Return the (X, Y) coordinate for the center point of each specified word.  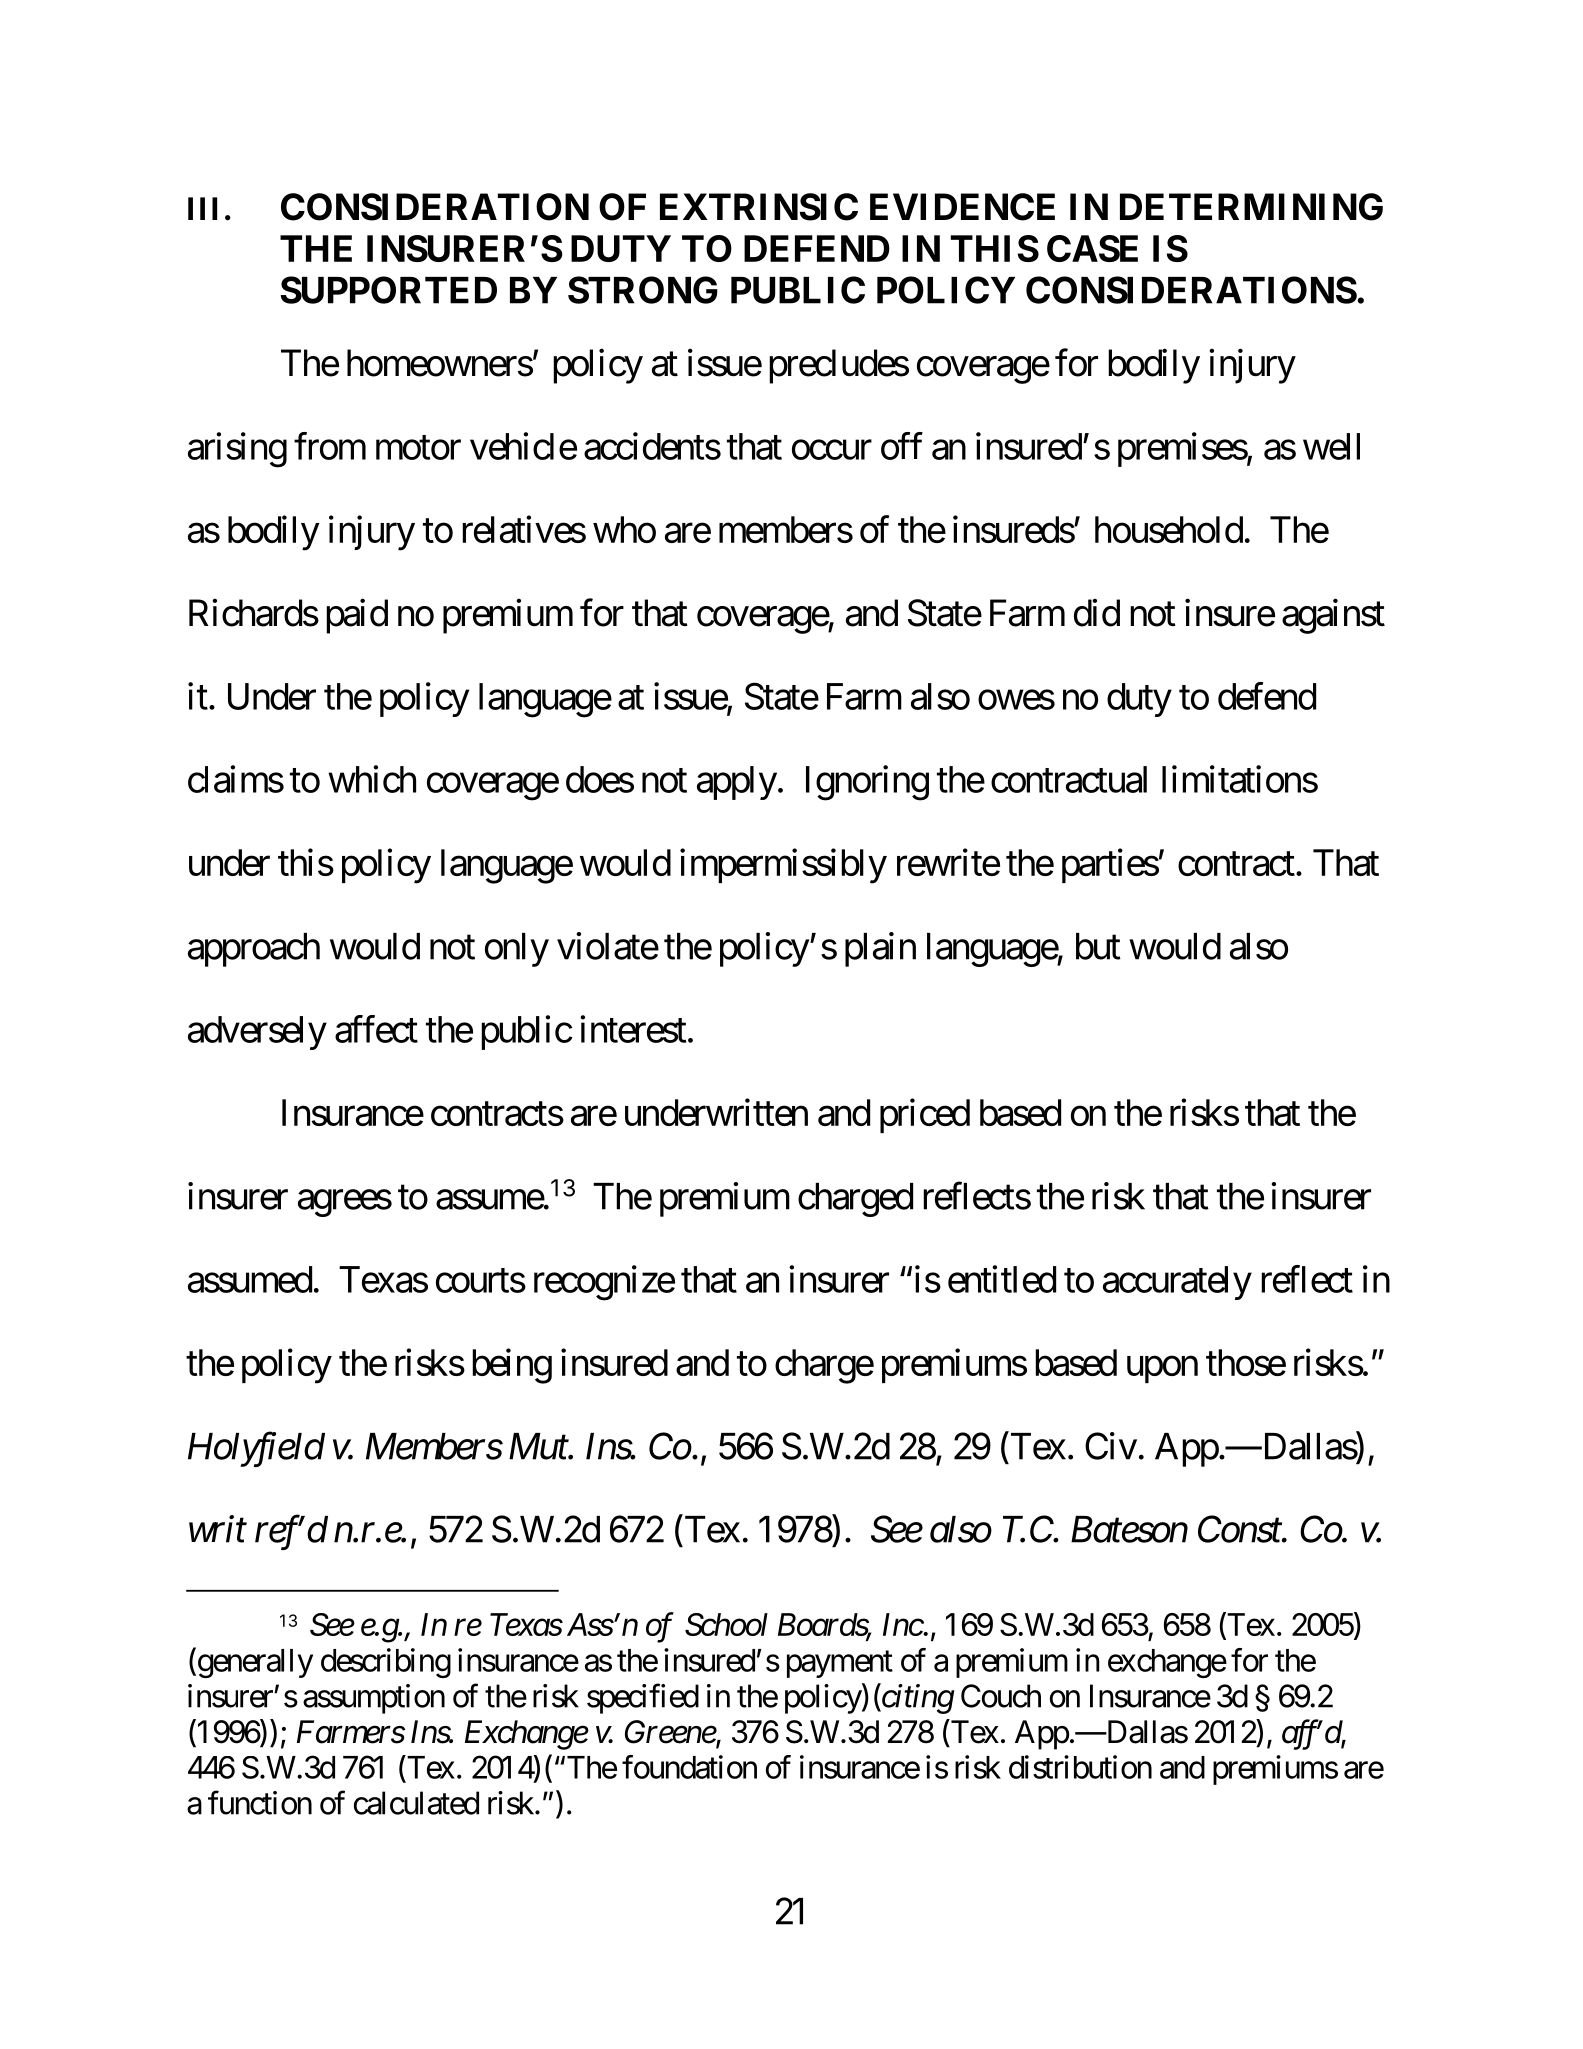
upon (1162, 1369)
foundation (689, 1767)
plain (880, 949)
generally (254, 1663)
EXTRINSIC (759, 207)
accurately (1177, 1283)
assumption (374, 1699)
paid (357, 616)
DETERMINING (1251, 207)
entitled (1002, 1279)
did (1097, 613)
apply (737, 783)
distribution (1080, 1767)
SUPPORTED (389, 290)
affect (376, 1029)
